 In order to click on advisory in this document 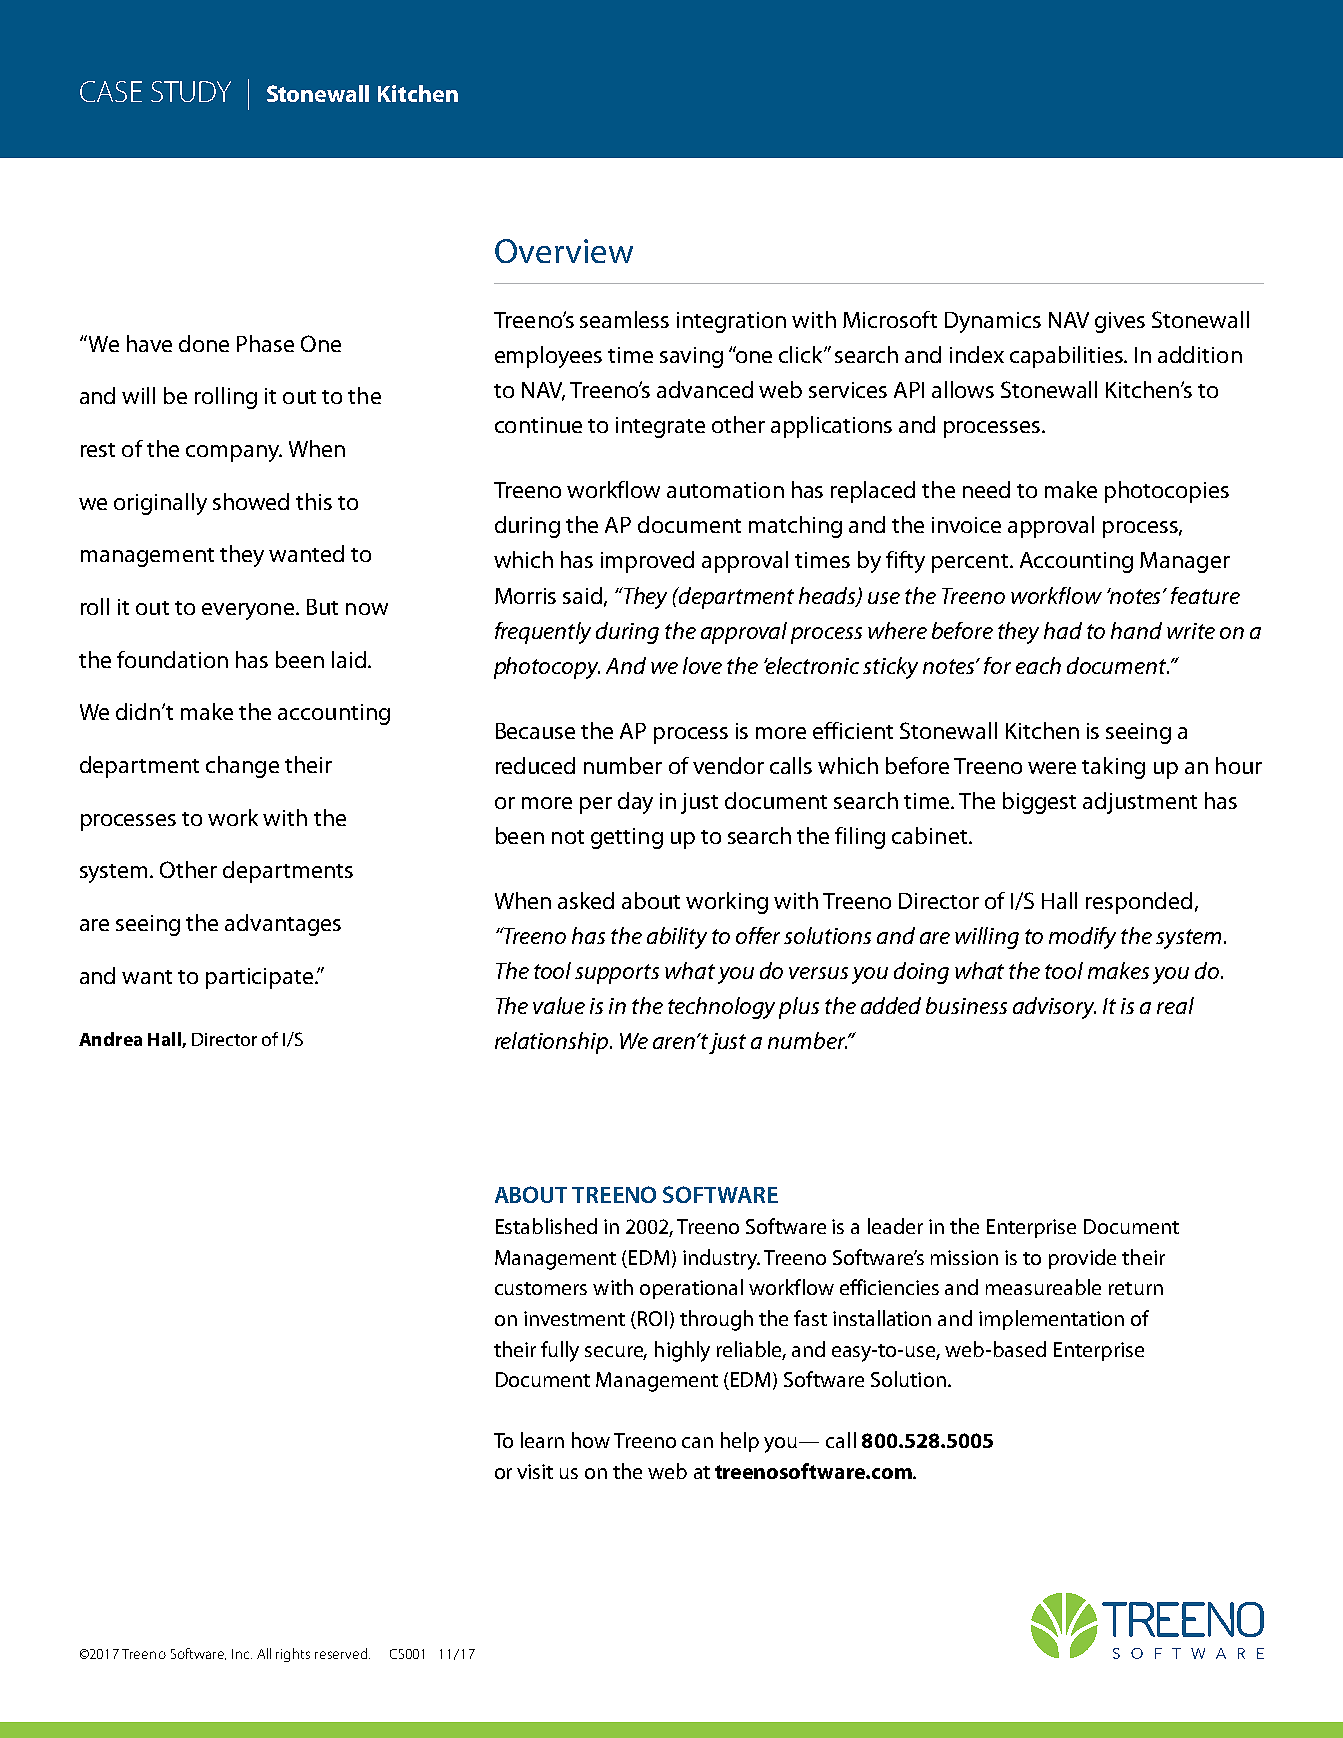, I will do `click(1054, 1008)`.
